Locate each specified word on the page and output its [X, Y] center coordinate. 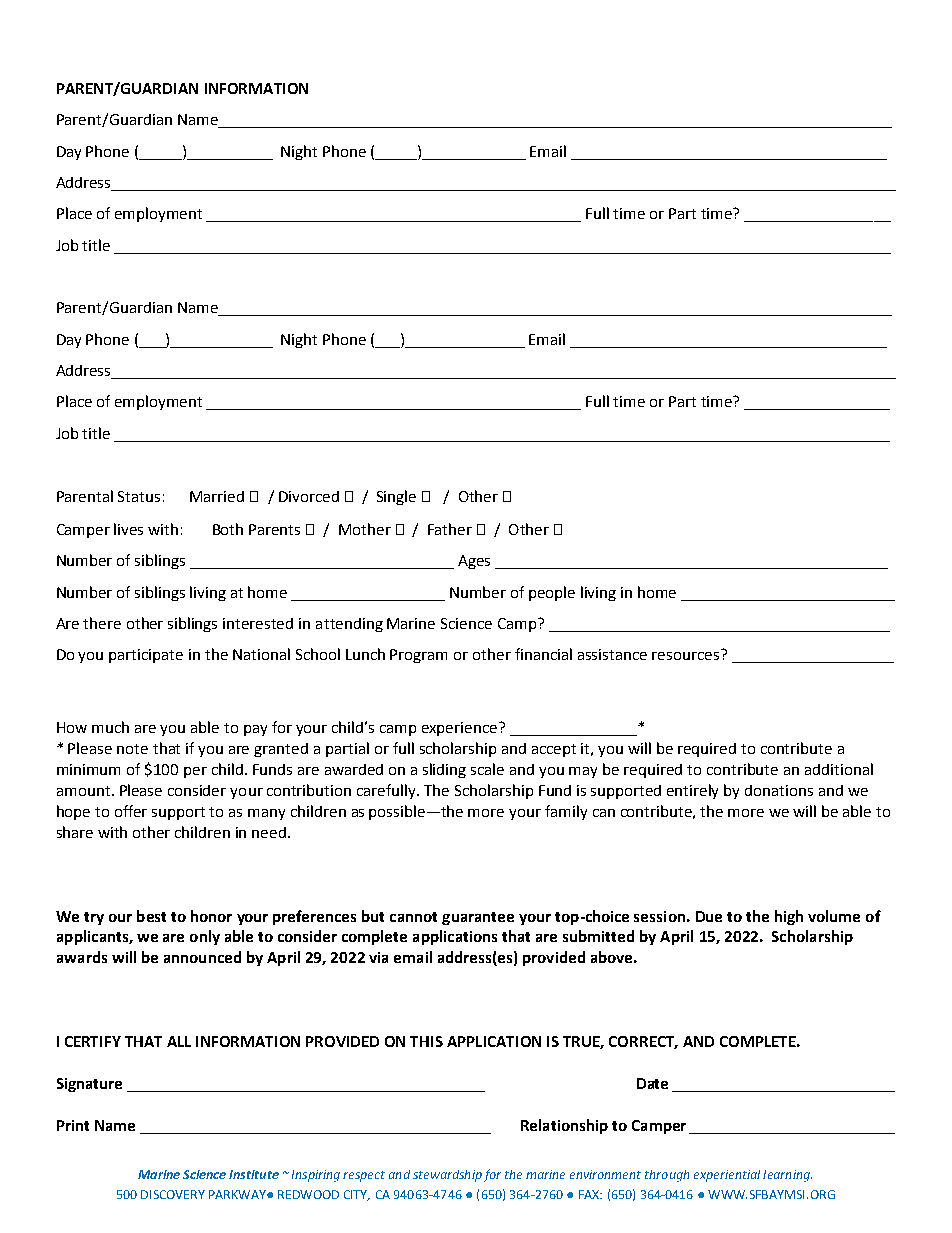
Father [450, 529]
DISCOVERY [173, 1194]
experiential [727, 1176]
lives [128, 529]
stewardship [447, 1176]
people [552, 593]
